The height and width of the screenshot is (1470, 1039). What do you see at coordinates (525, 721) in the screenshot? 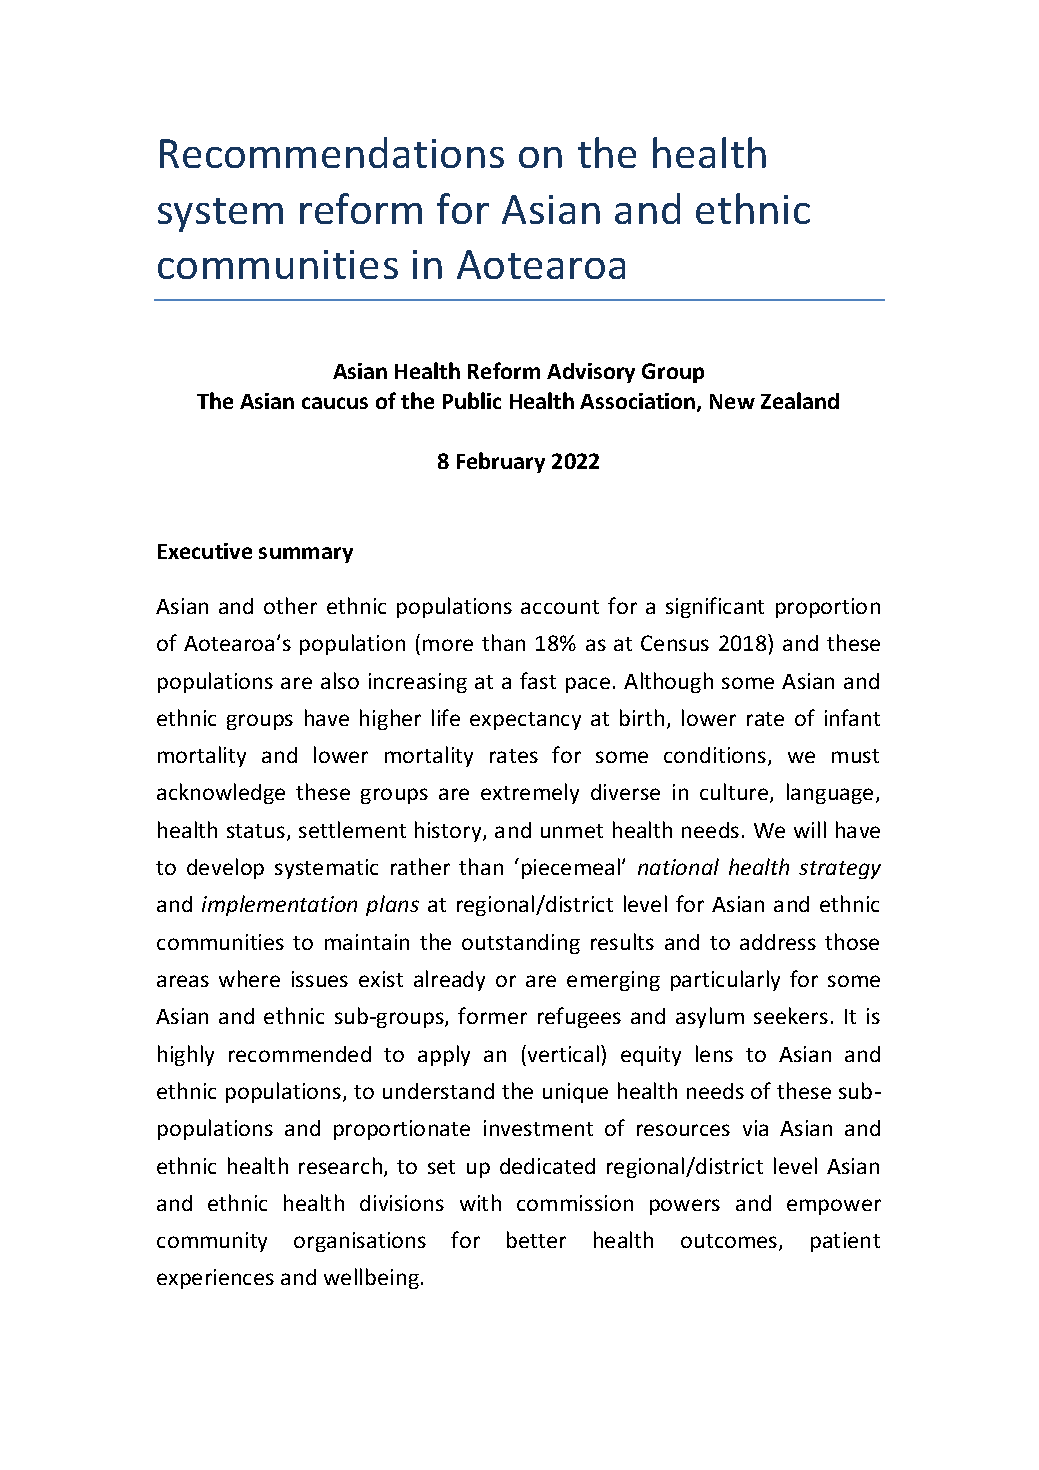
I see `expectancy` at bounding box center [525, 721].
